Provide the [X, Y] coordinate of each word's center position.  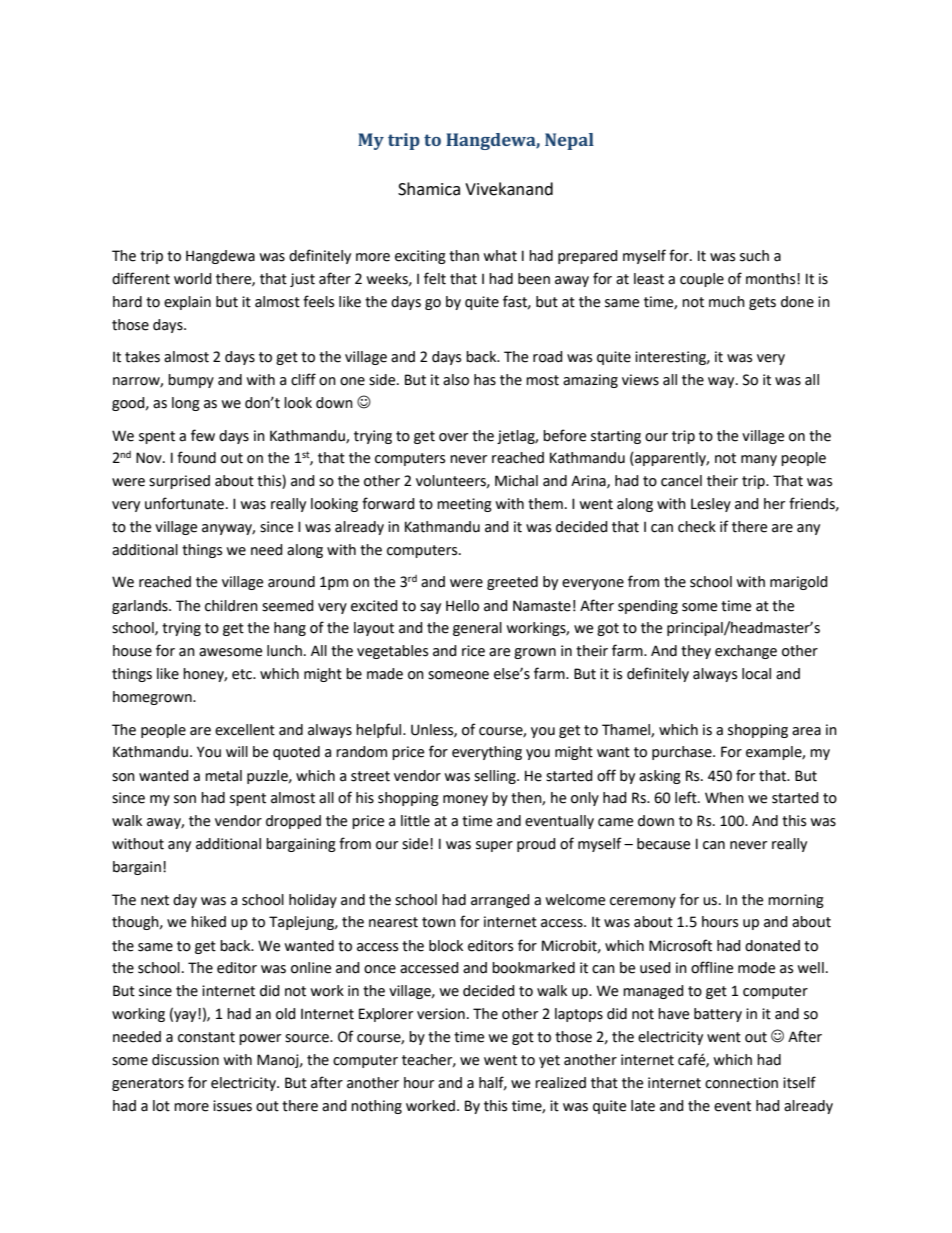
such [754, 256]
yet [549, 1061]
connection [741, 1083]
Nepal [569, 141]
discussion [185, 1060]
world [193, 279]
